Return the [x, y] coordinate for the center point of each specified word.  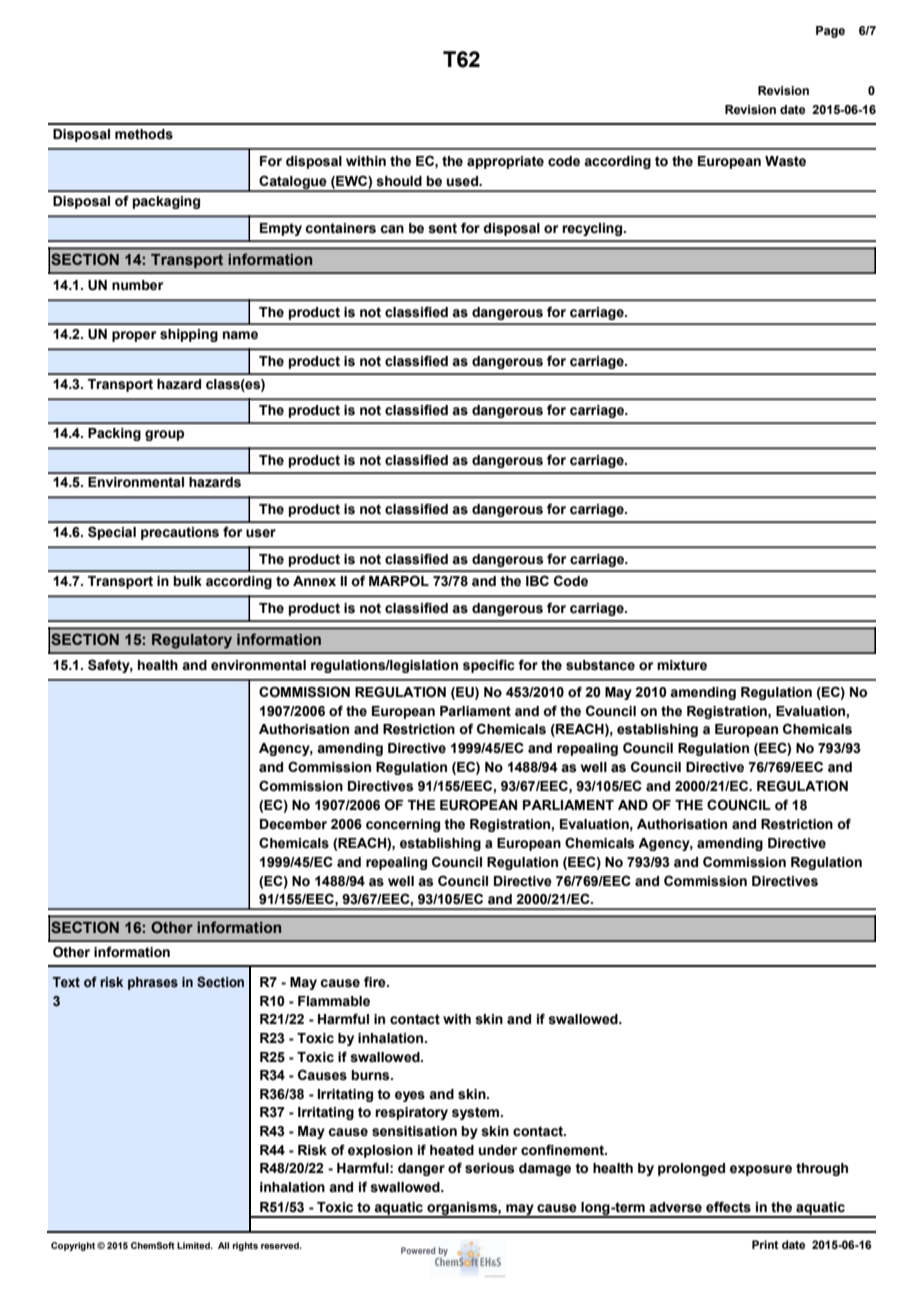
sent [442, 228]
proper [134, 336]
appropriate [505, 162]
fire [376, 982]
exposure [761, 1170]
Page [830, 32]
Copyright [73, 1246]
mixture [682, 665]
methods [144, 134]
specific [489, 666]
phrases [153, 983]
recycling [593, 229]
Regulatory [192, 641]
